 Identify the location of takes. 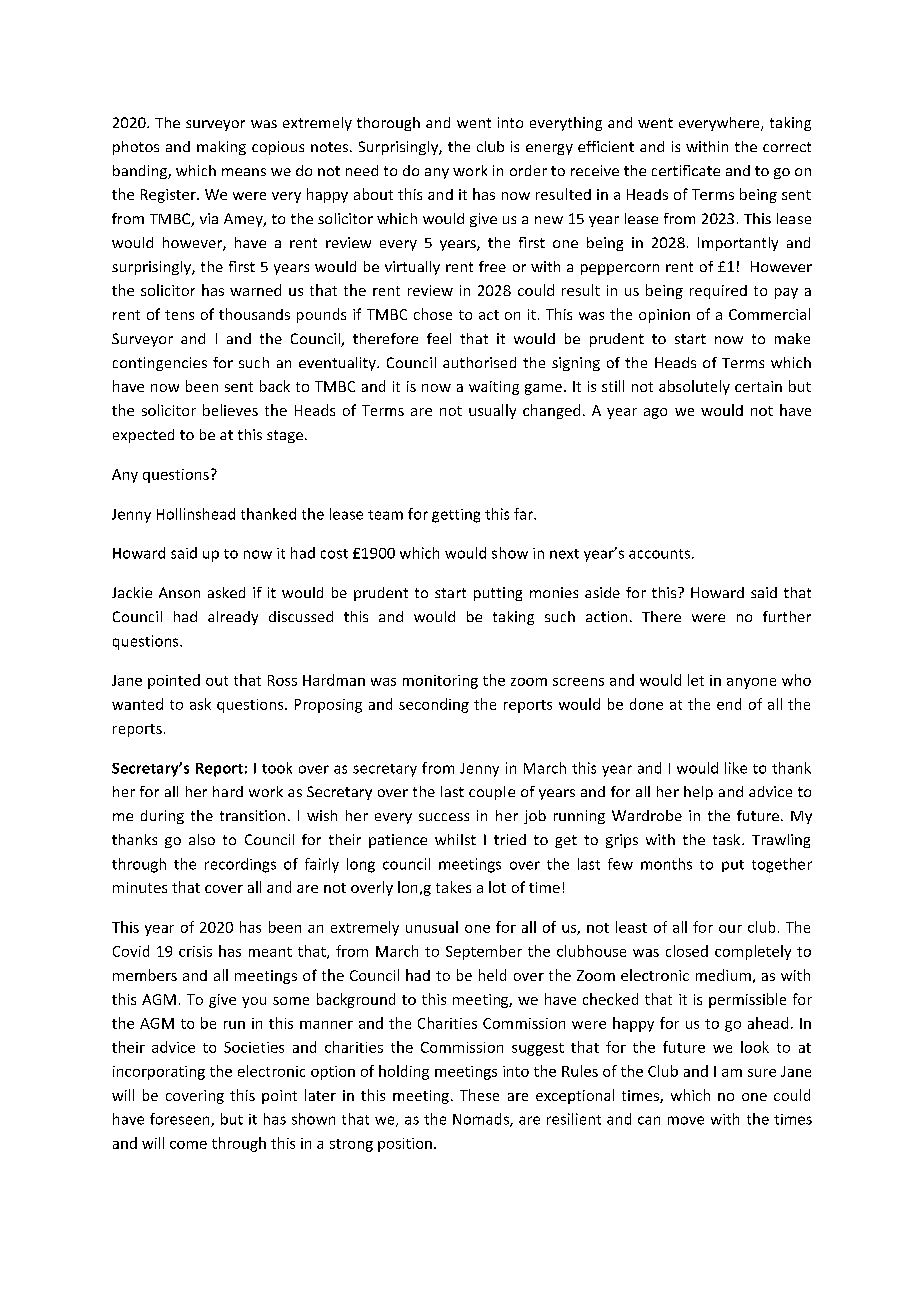
(453, 887).
